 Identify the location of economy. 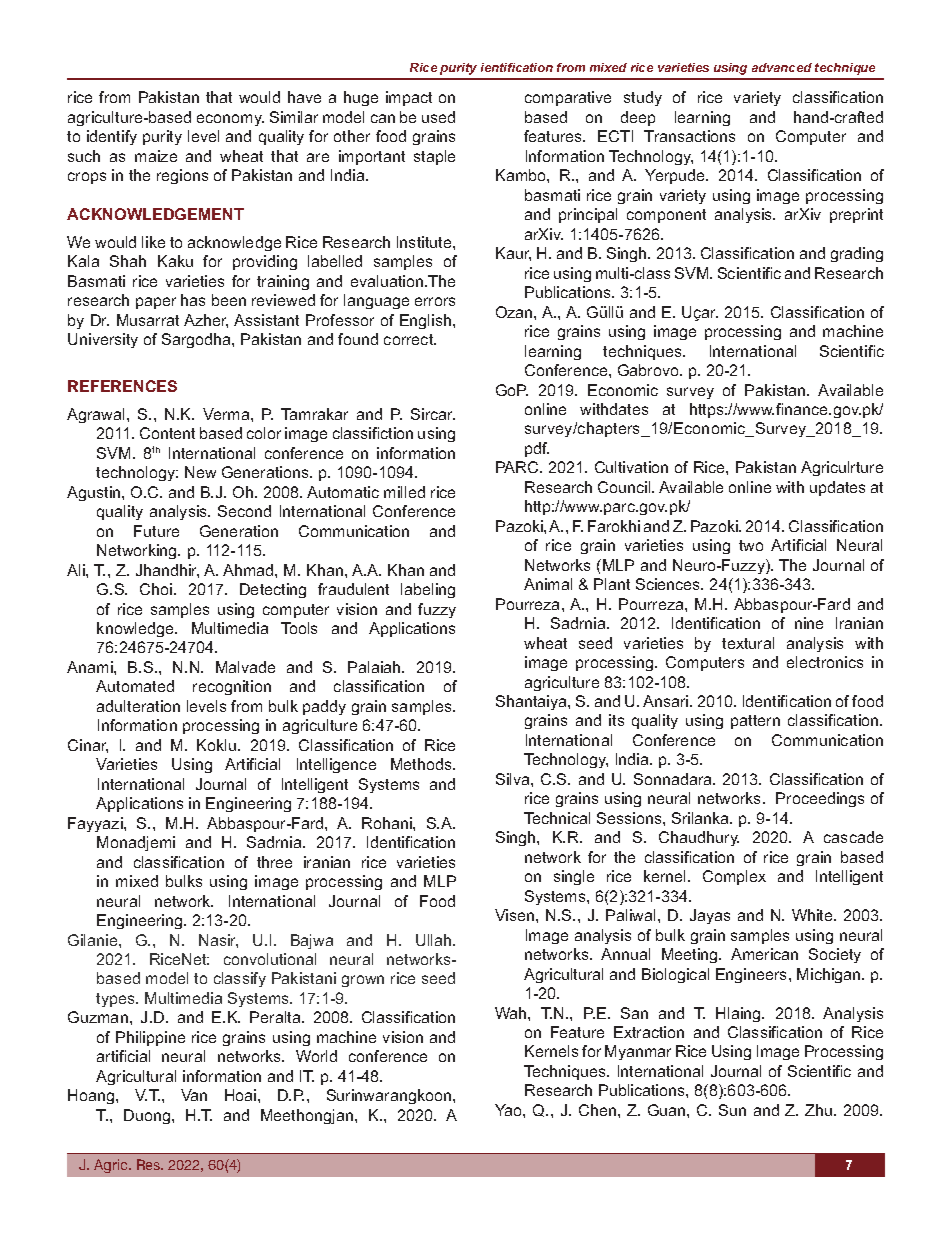
(230, 120).
